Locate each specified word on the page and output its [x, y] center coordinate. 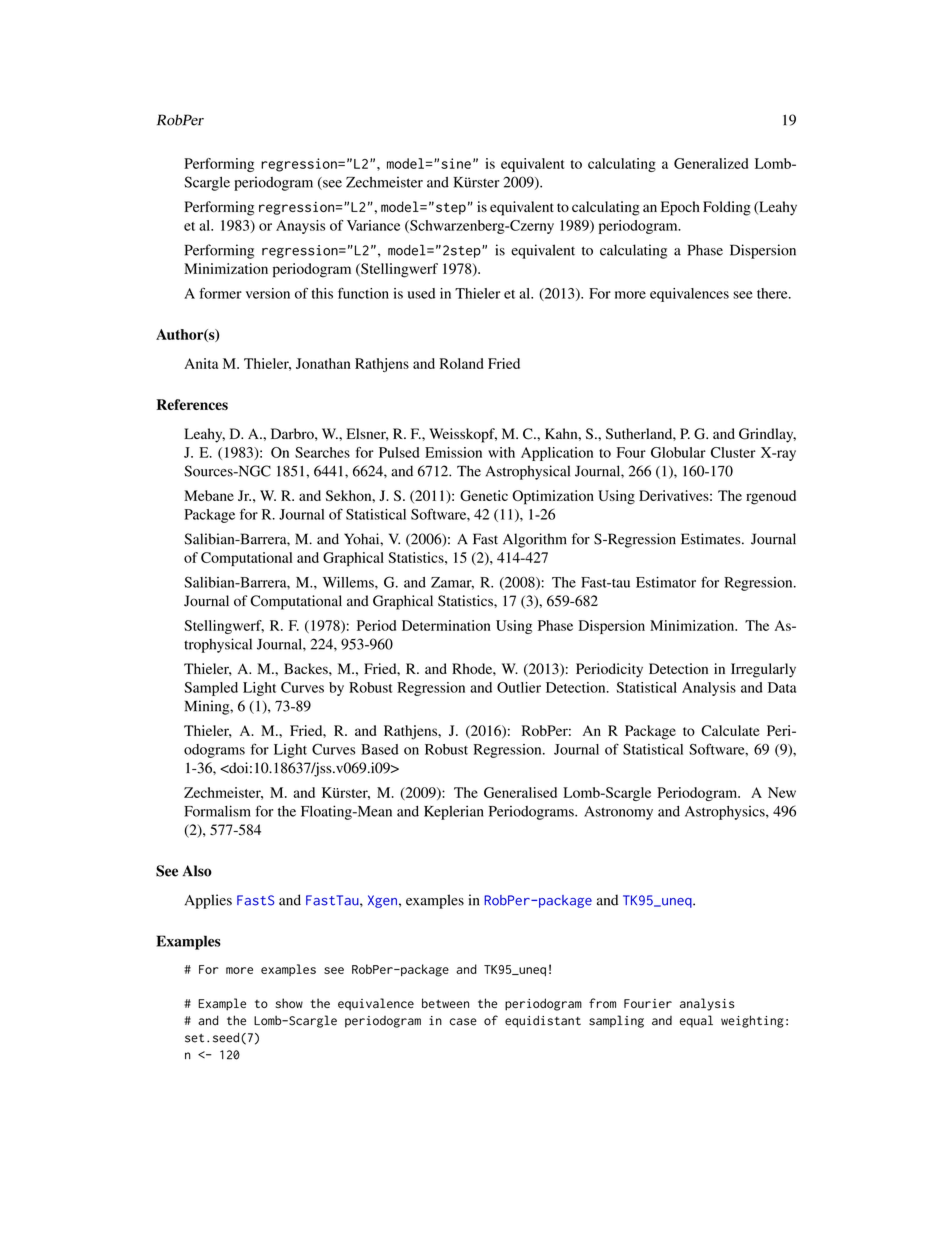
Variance [373, 225]
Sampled [211, 689]
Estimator [666, 582]
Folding [727, 208]
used [421, 293]
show [289, 1003]
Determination [446, 625]
